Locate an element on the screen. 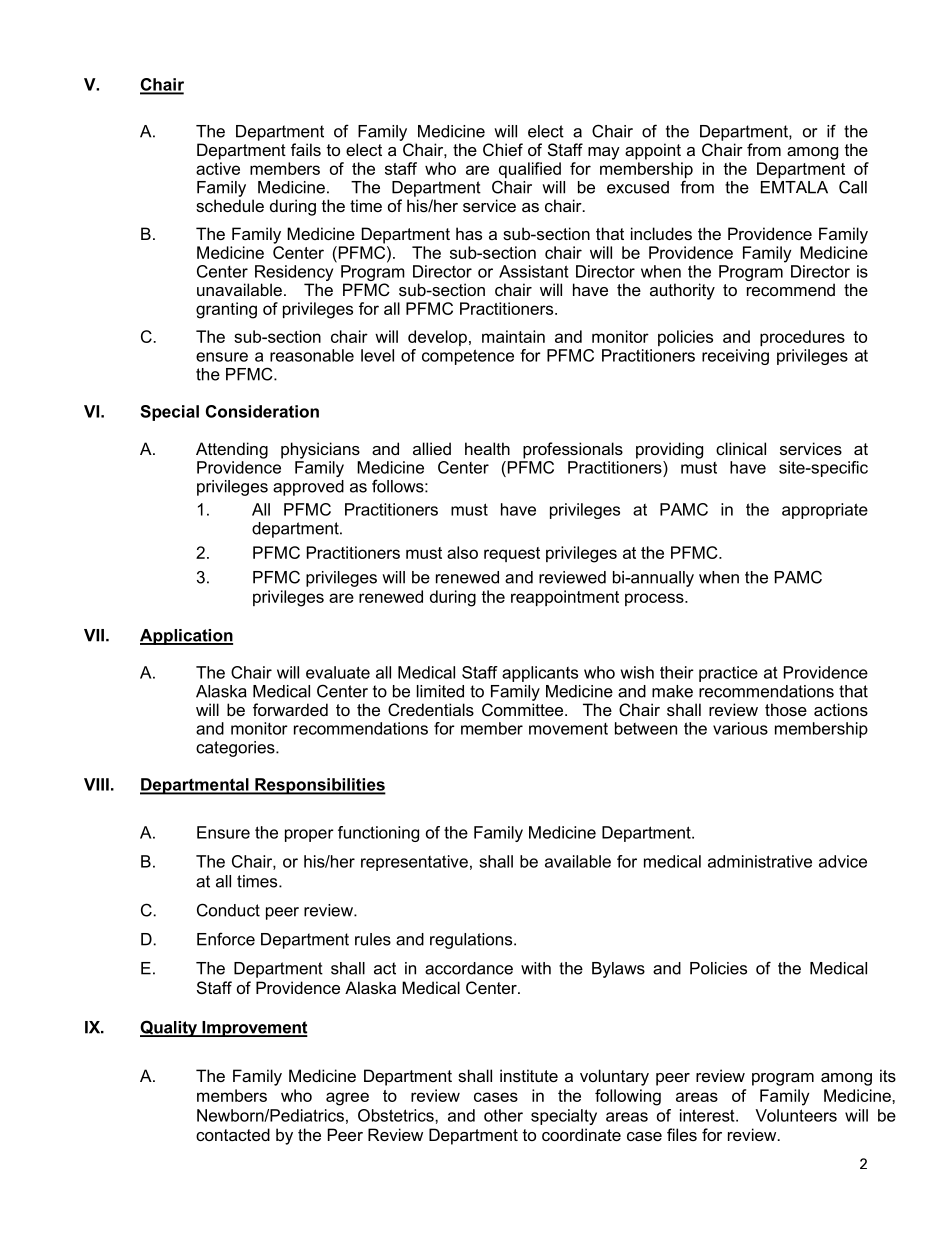  other is located at coordinates (503, 1115).
